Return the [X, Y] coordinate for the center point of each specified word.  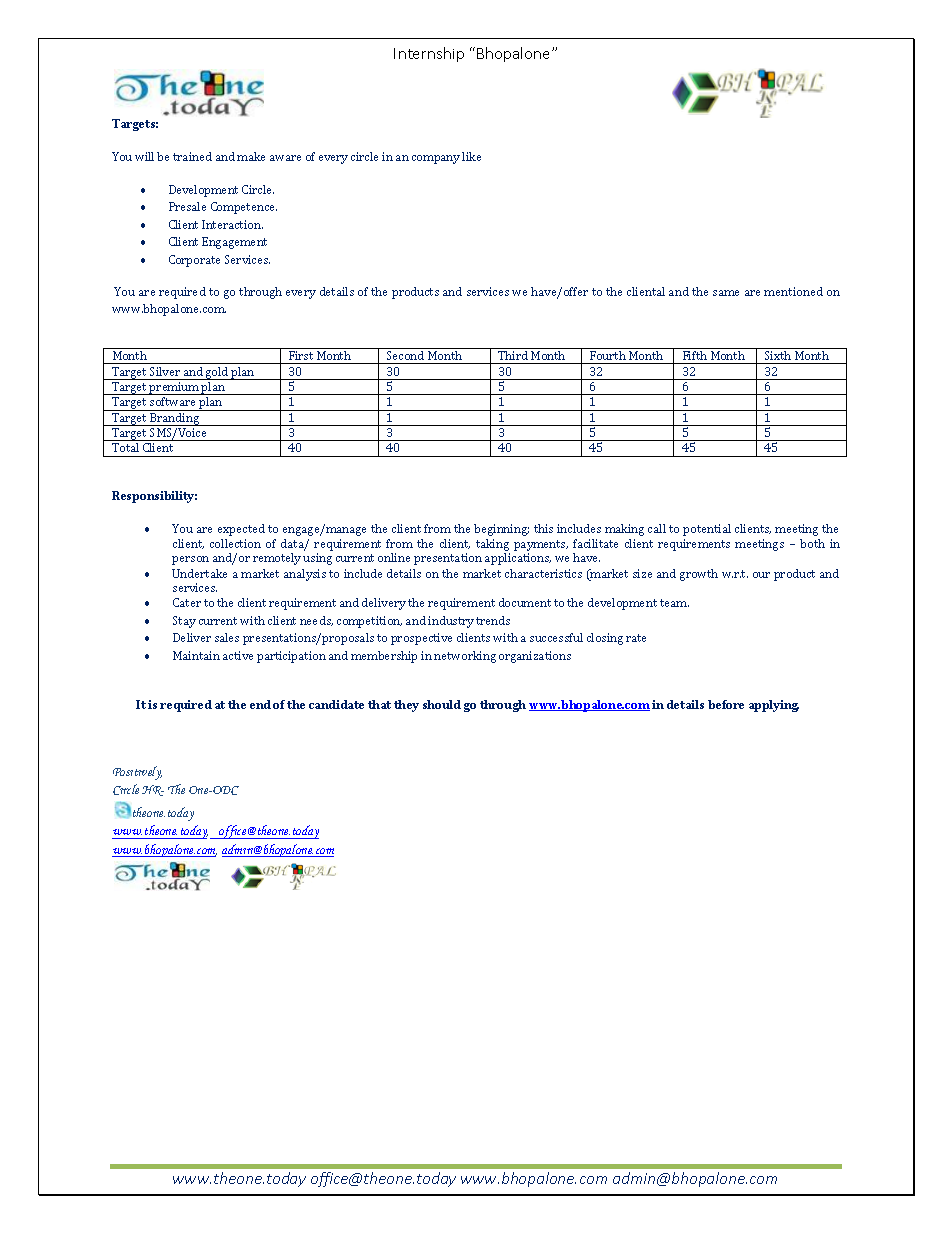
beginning [501, 530]
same [726, 293]
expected [241, 530]
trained [192, 156]
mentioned [793, 291]
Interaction [232, 224]
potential [707, 530]
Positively [137, 773]
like [471, 156]
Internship [429, 54]
